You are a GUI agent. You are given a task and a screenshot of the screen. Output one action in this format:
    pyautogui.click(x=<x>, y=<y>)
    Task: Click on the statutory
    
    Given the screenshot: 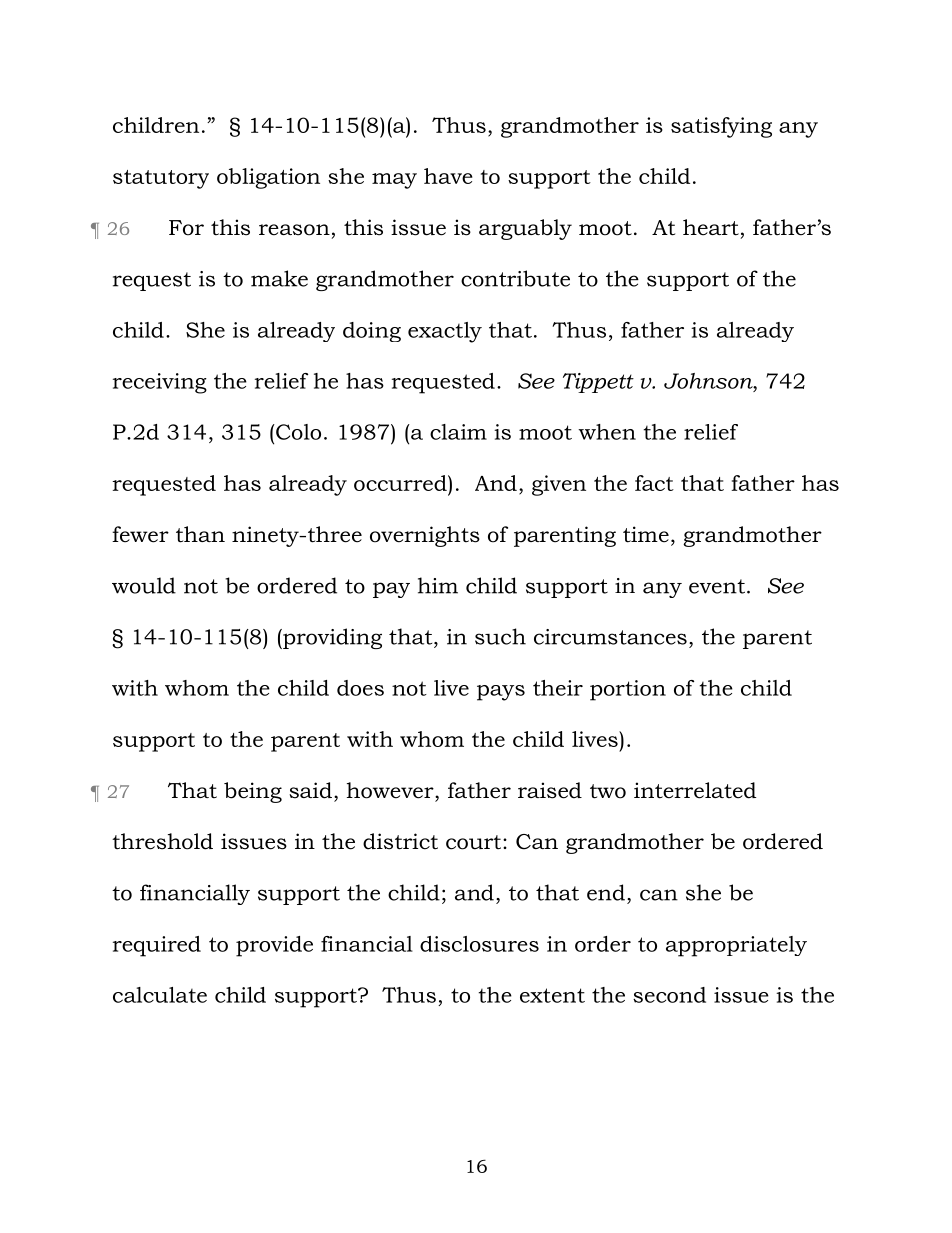 What is the action you would take?
    pyautogui.click(x=161, y=179)
